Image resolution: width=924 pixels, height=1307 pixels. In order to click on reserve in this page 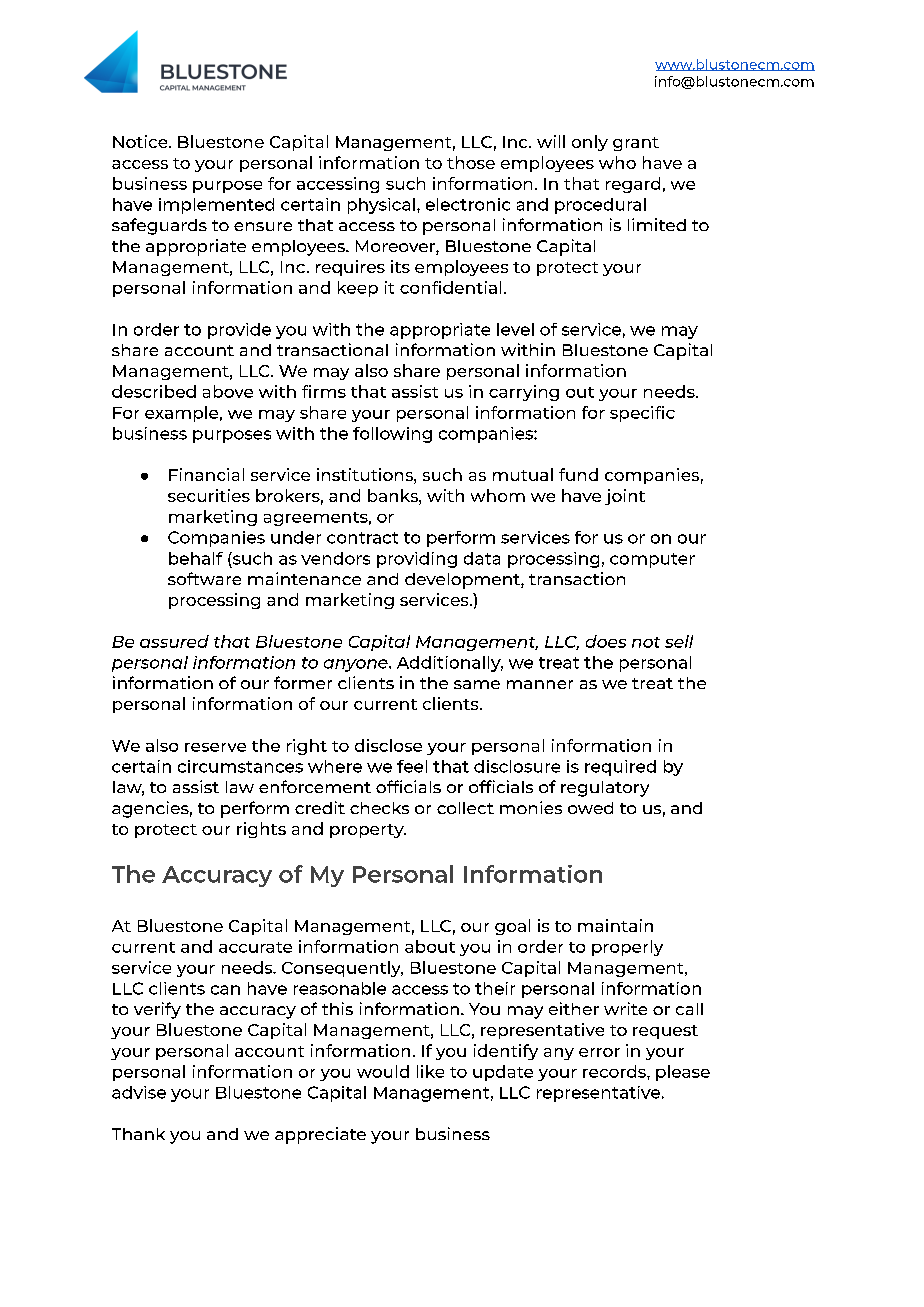, I will do `click(215, 747)`.
